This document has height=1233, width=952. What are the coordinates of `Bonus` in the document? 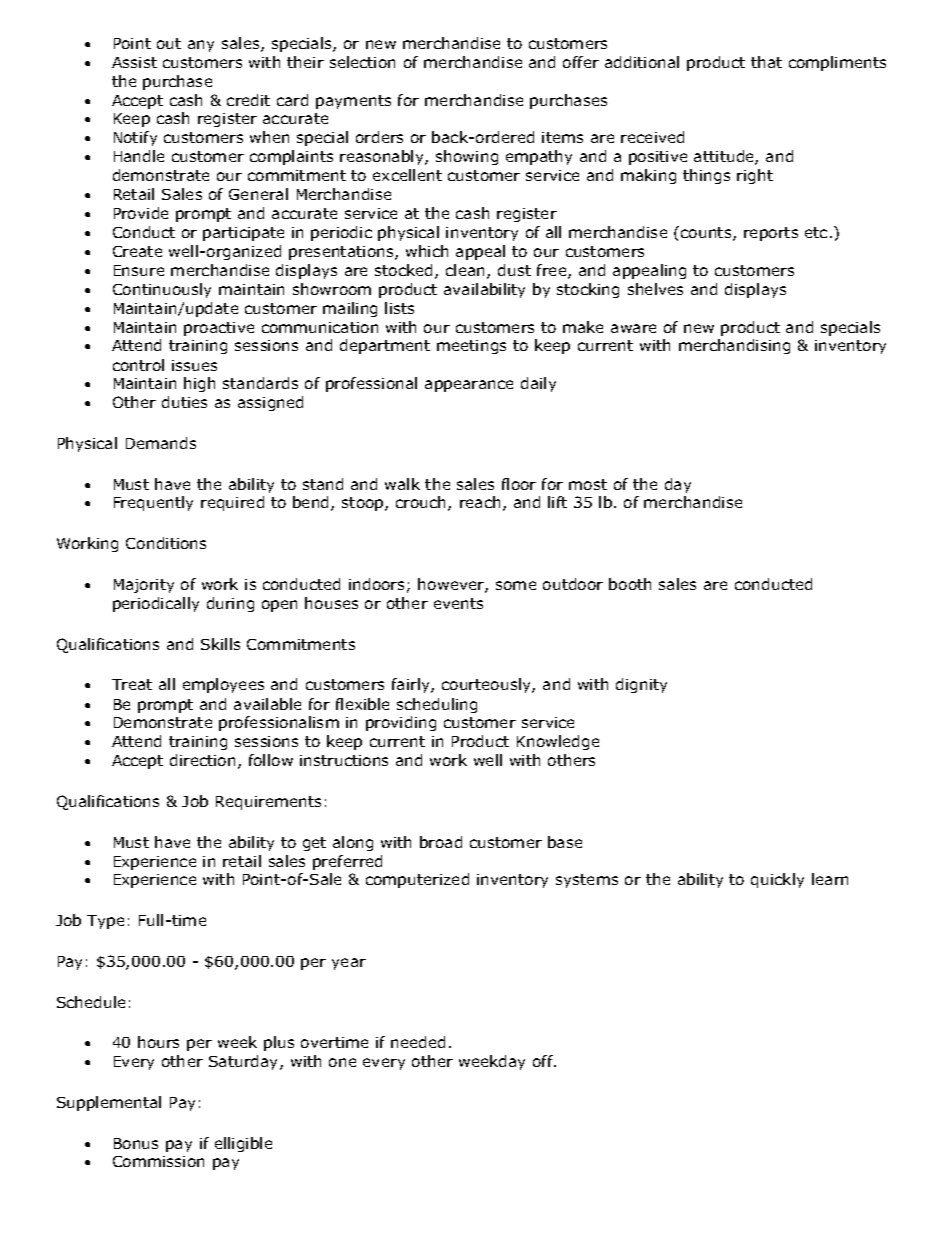 It's located at (136, 1143).
